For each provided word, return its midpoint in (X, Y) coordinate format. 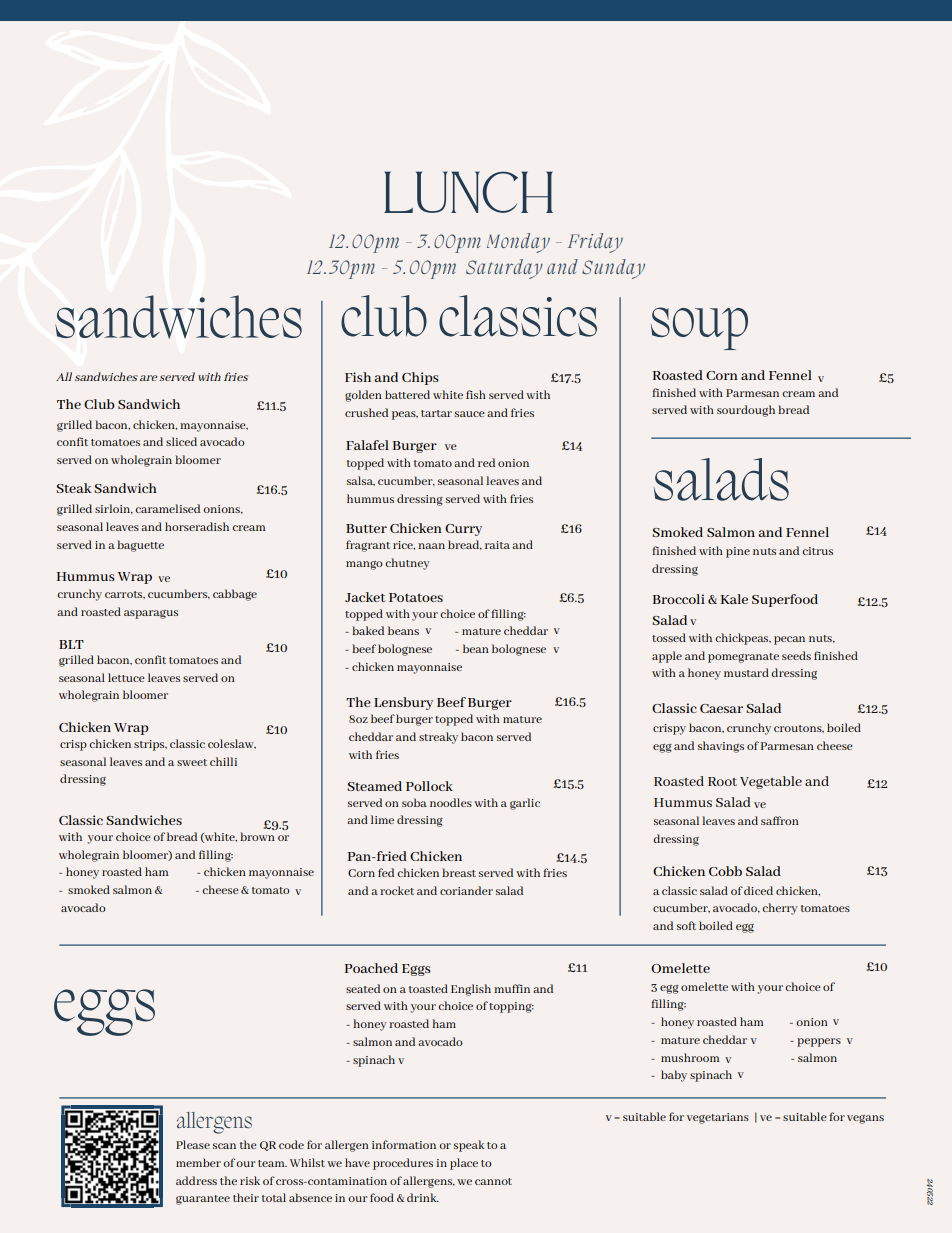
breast (459, 872)
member (198, 1162)
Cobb (725, 871)
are (149, 378)
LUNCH (468, 192)
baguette (140, 546)
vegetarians (718, 1118)
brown (257, 836)
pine (738, 552)
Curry (463, 530)
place (464, 1164)
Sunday (613, 269)
